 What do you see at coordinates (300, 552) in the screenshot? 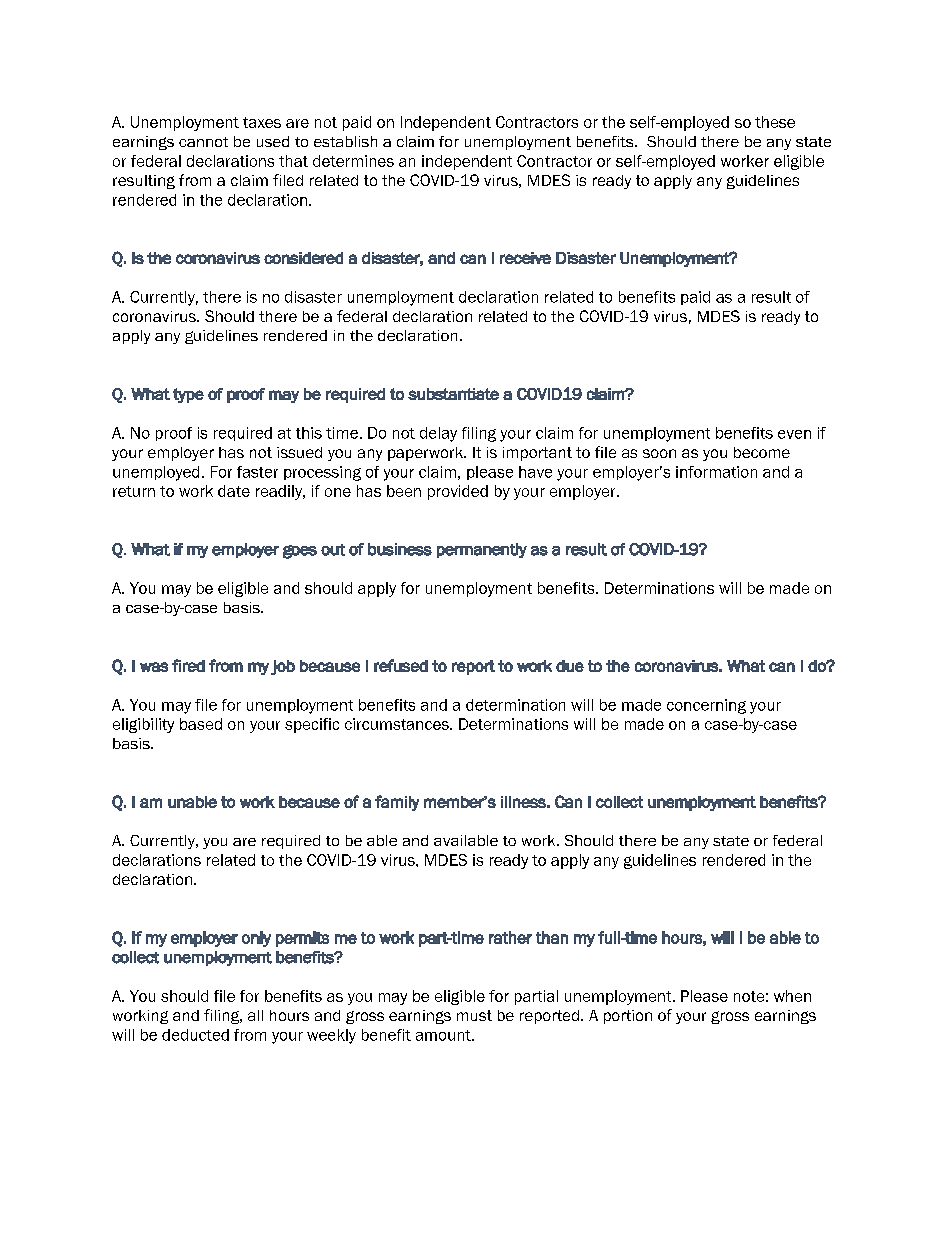
I see `goes` at bounding box center [300, 552].
